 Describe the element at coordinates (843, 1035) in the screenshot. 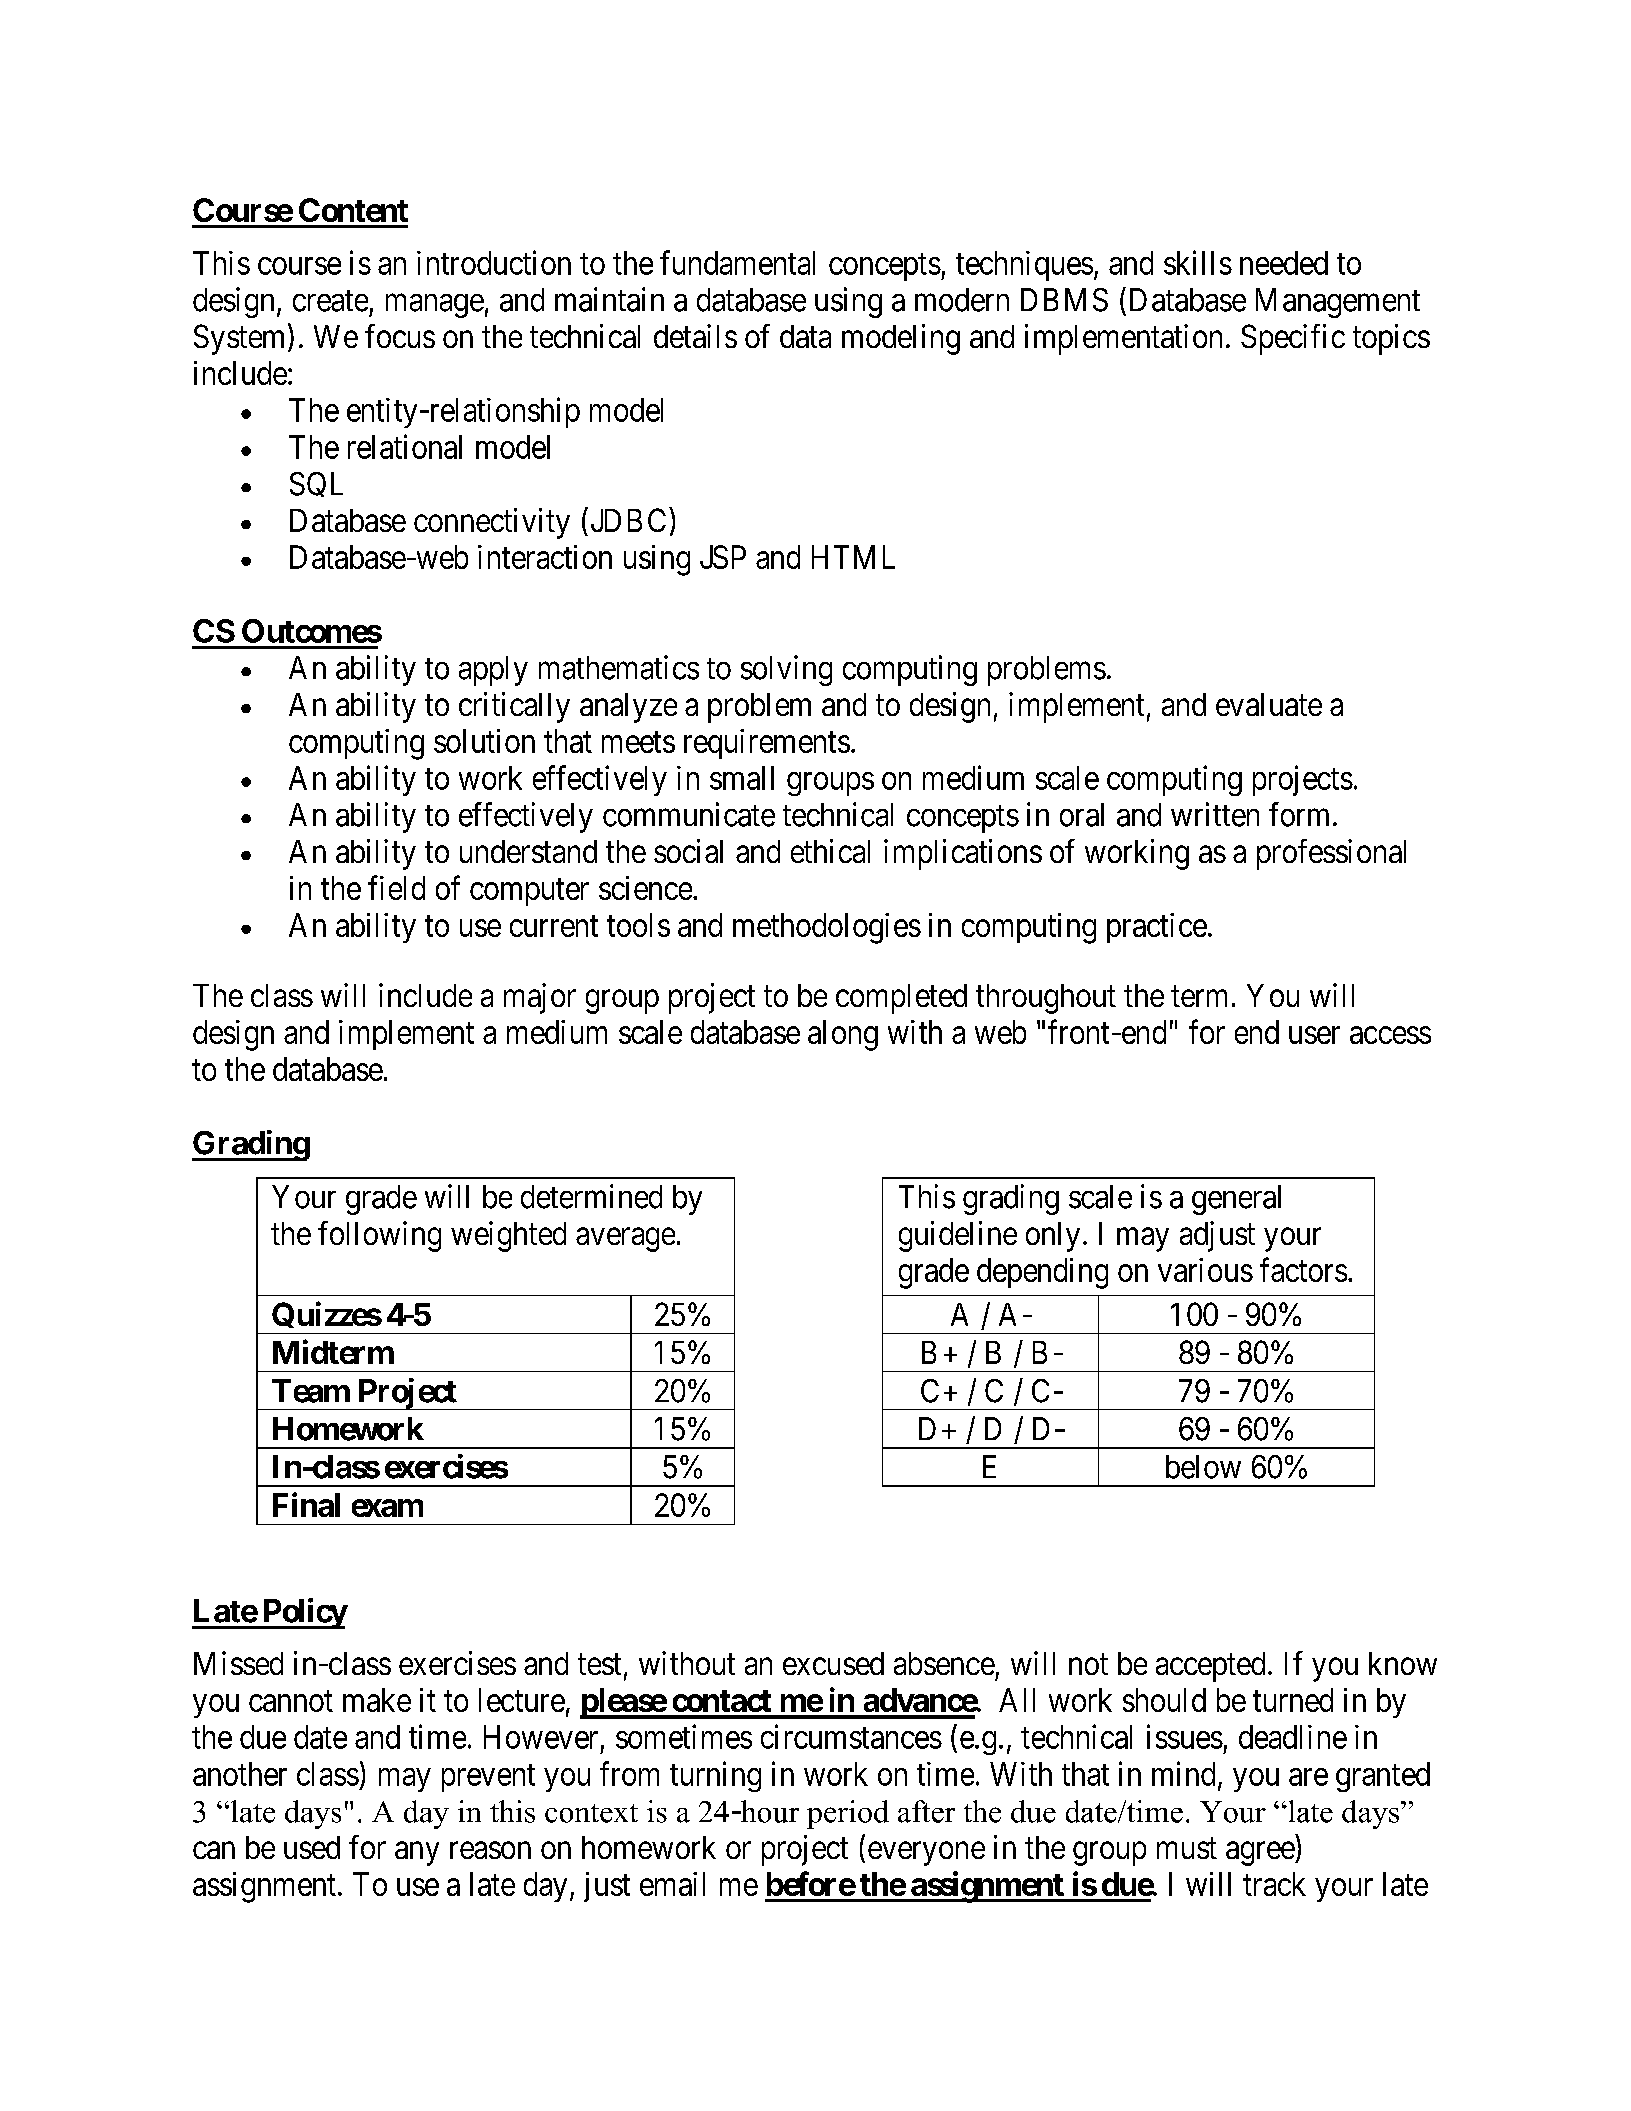

I see `along` at that location.
